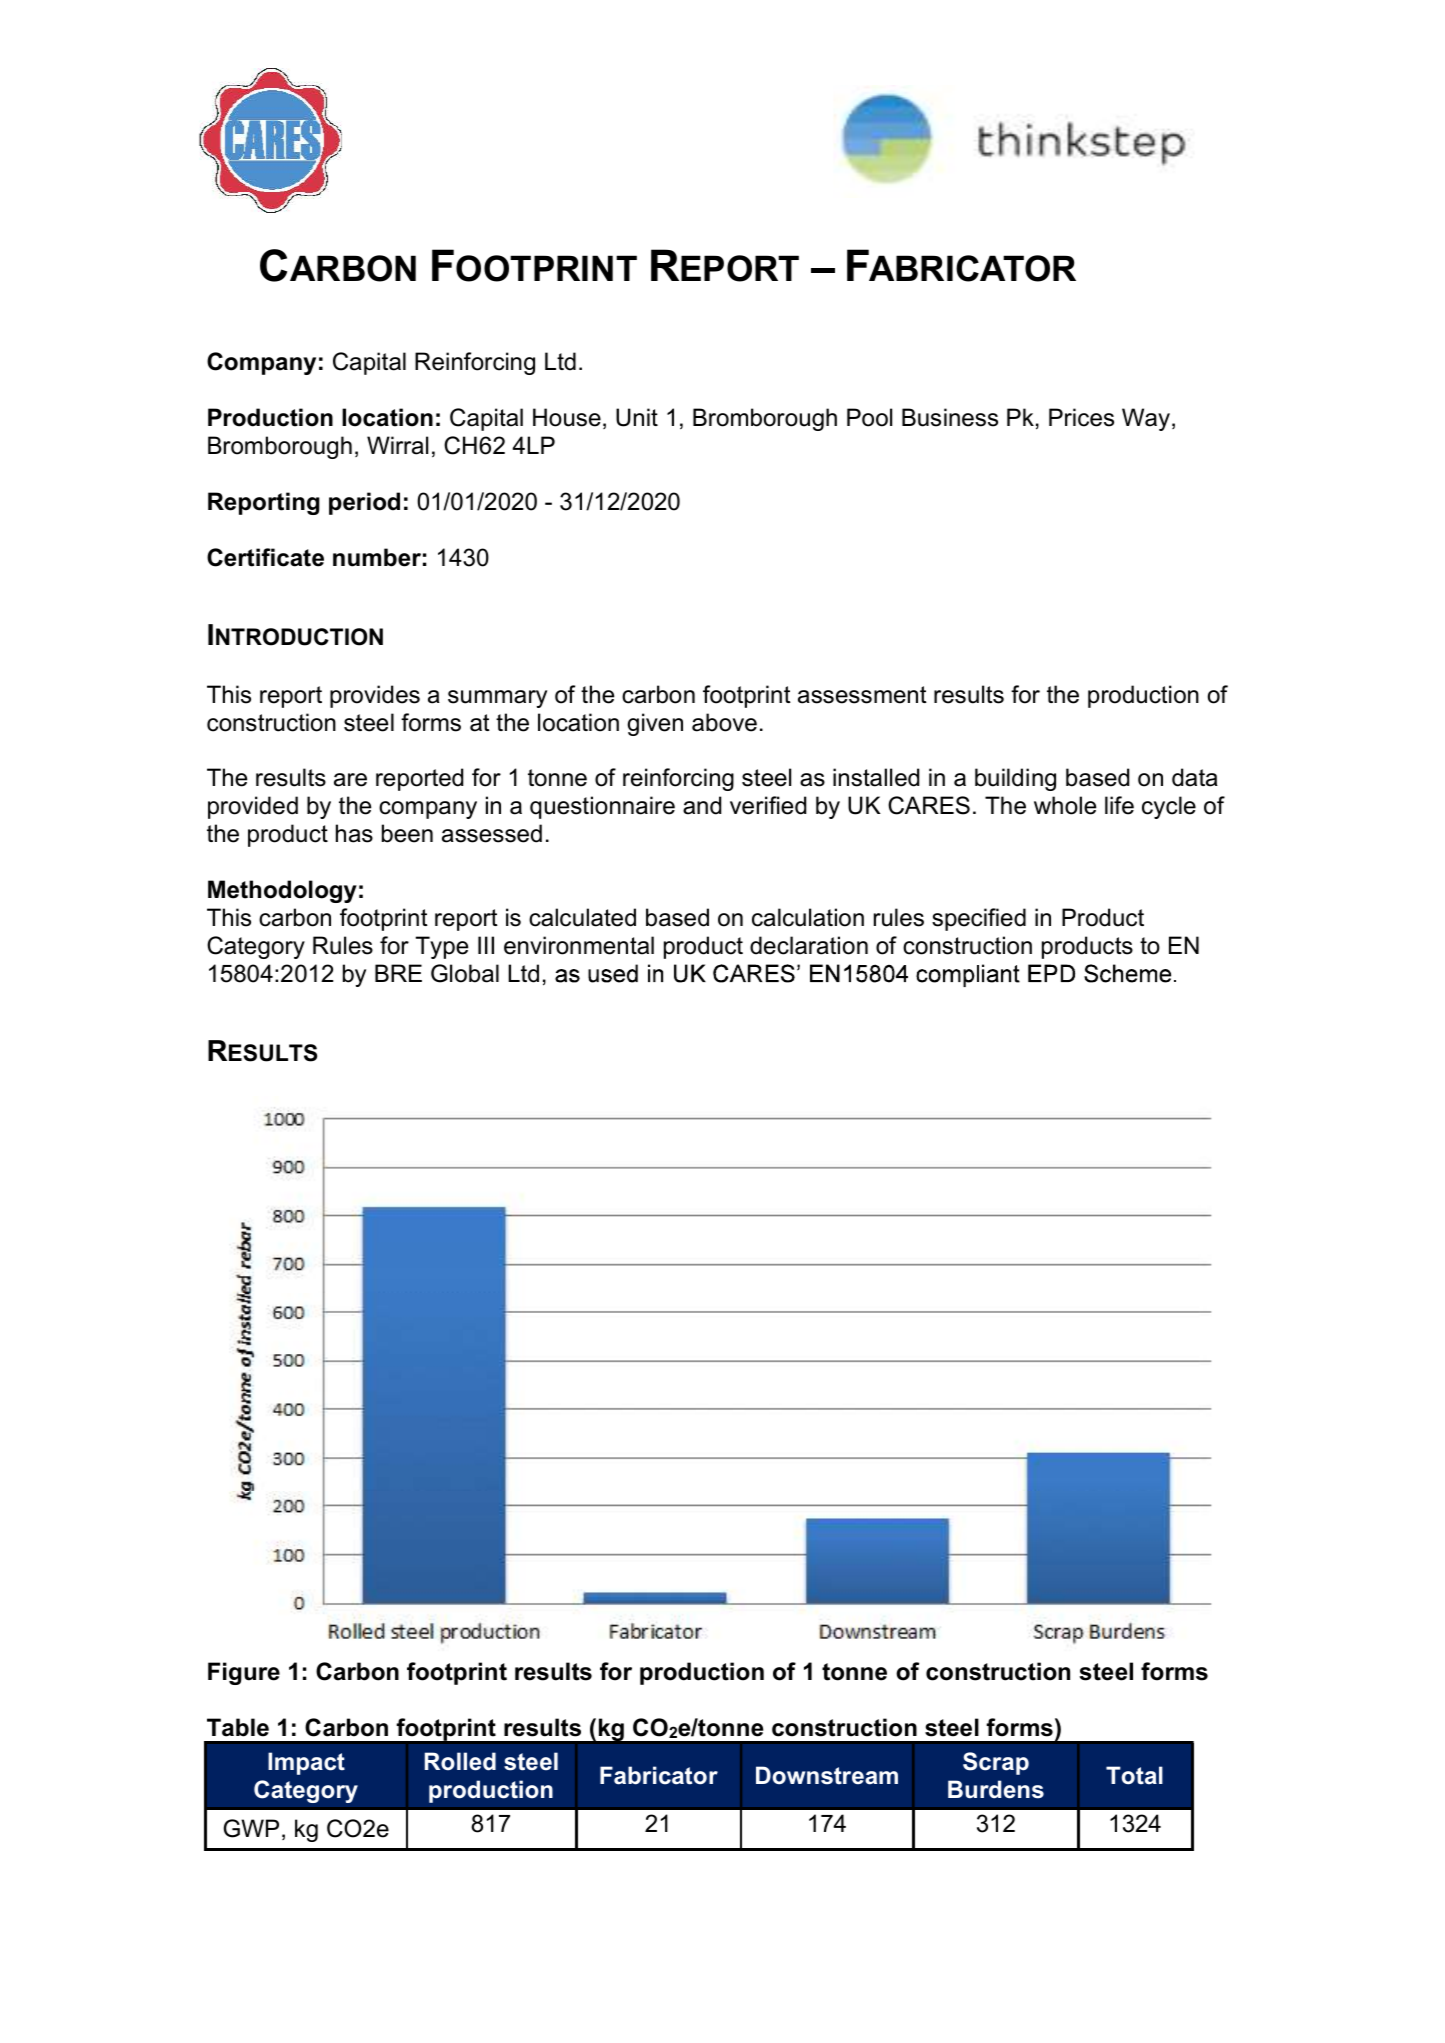  What do you see at coordinates (364, 503) in the screenshot?
I see `period` at bounding box center [364, 503].
